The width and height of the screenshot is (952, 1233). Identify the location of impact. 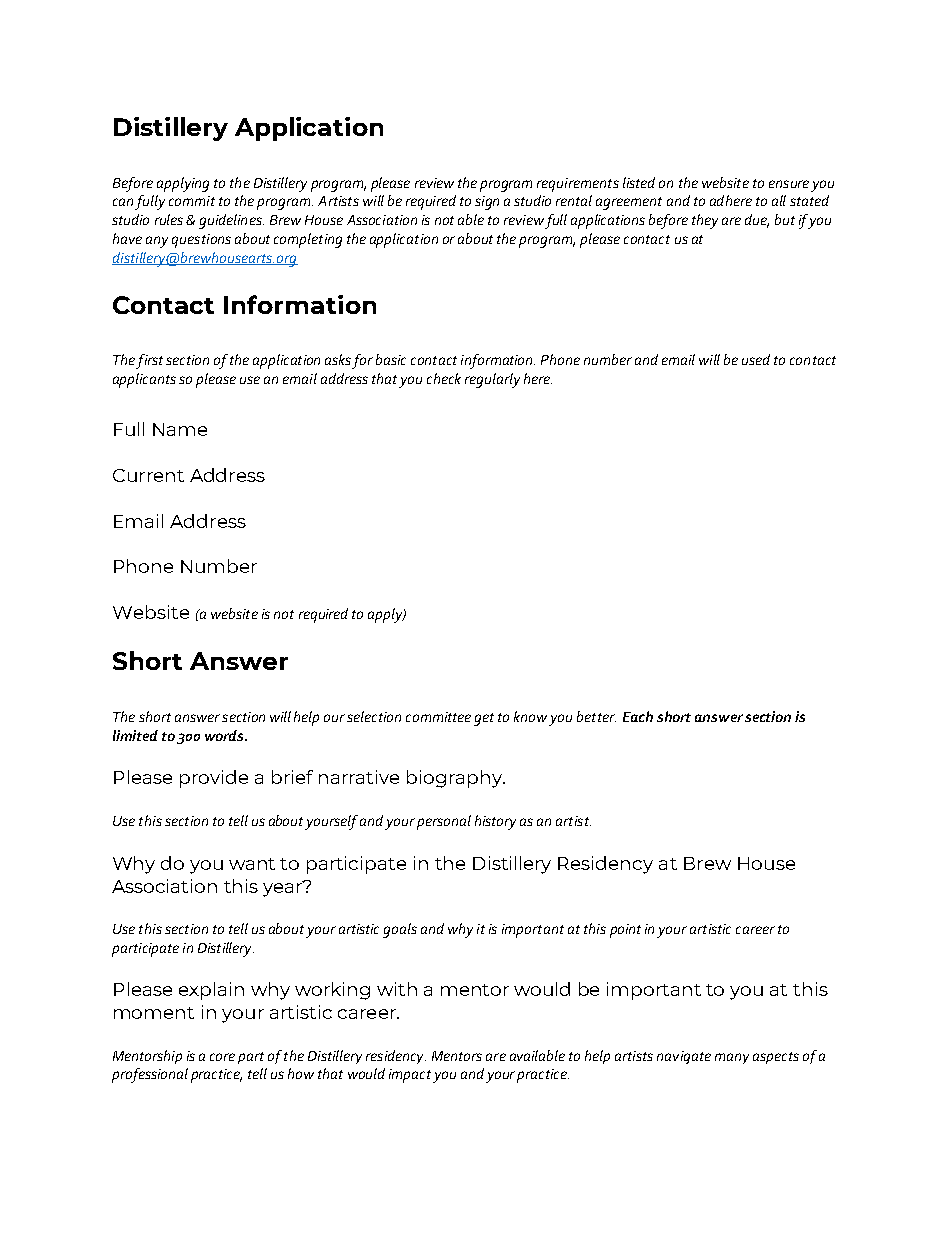
(410, 1076).
